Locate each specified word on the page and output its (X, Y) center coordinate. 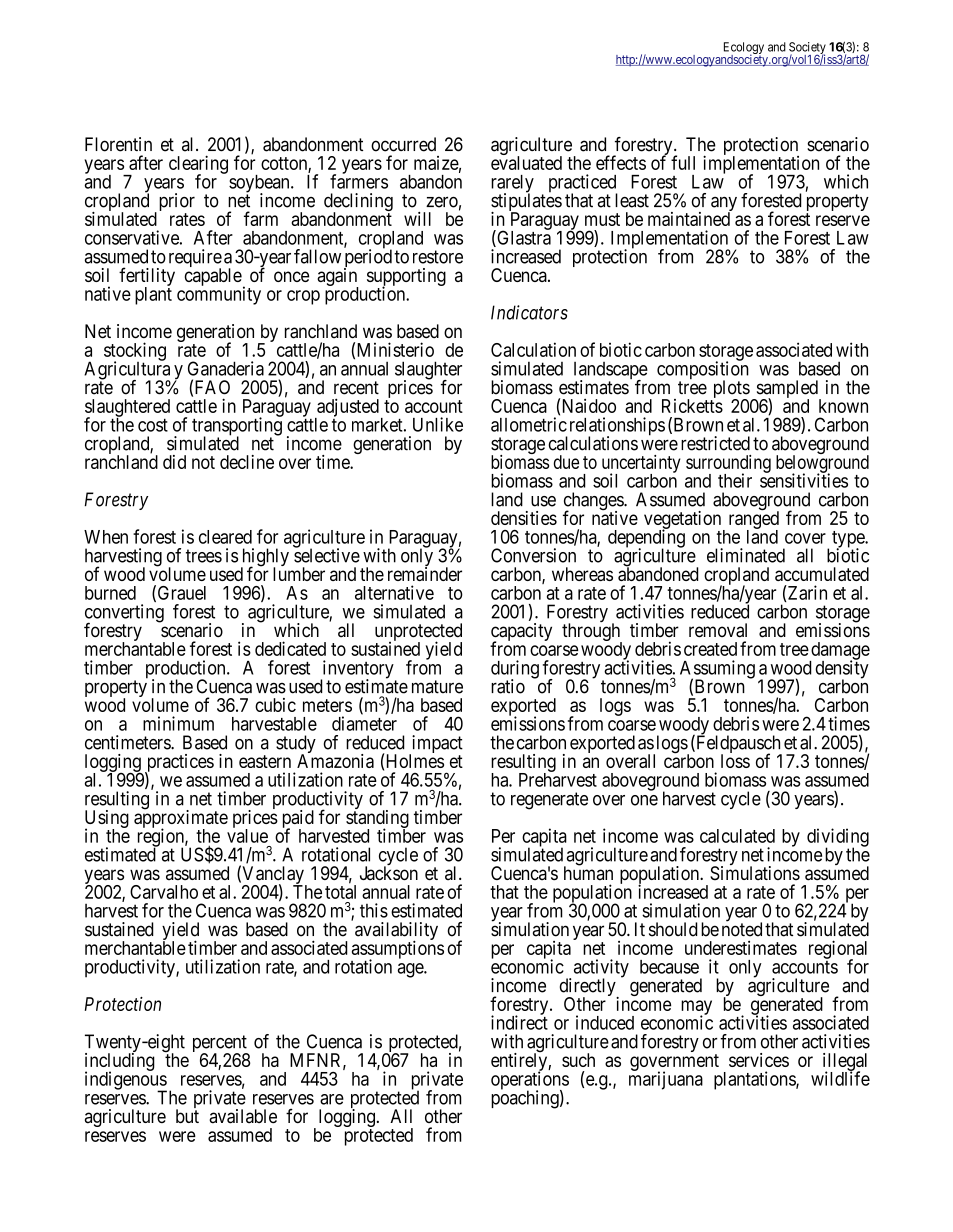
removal (718, 630)
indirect (519, 1022)
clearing (198, 165)
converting (124, 614)
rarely (512, 185)
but (187, 1116)
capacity (521, 633)
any (724, 205)
